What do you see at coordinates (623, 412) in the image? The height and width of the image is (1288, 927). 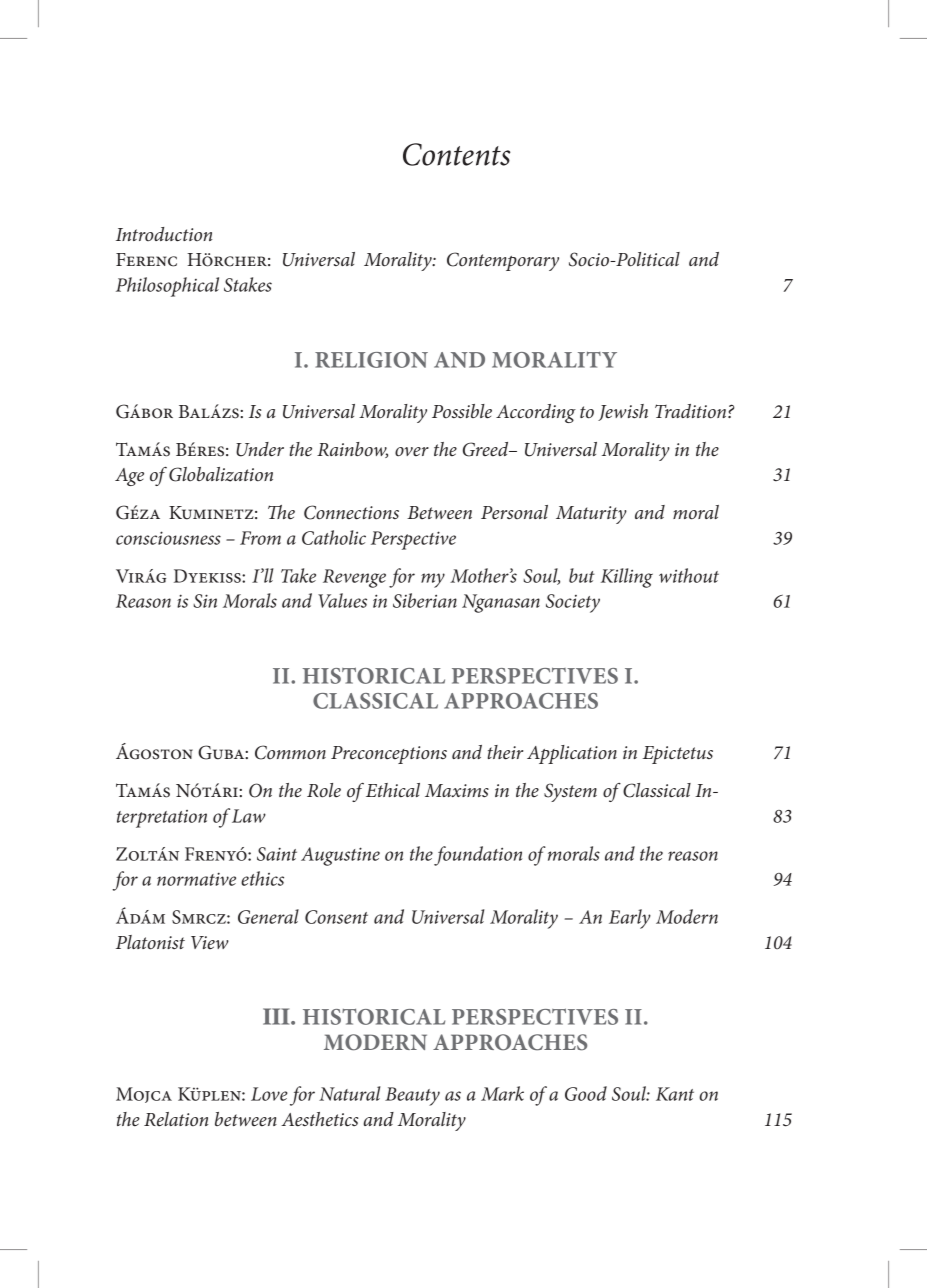 I see `Jewish` at bounding box center [623, 412].
